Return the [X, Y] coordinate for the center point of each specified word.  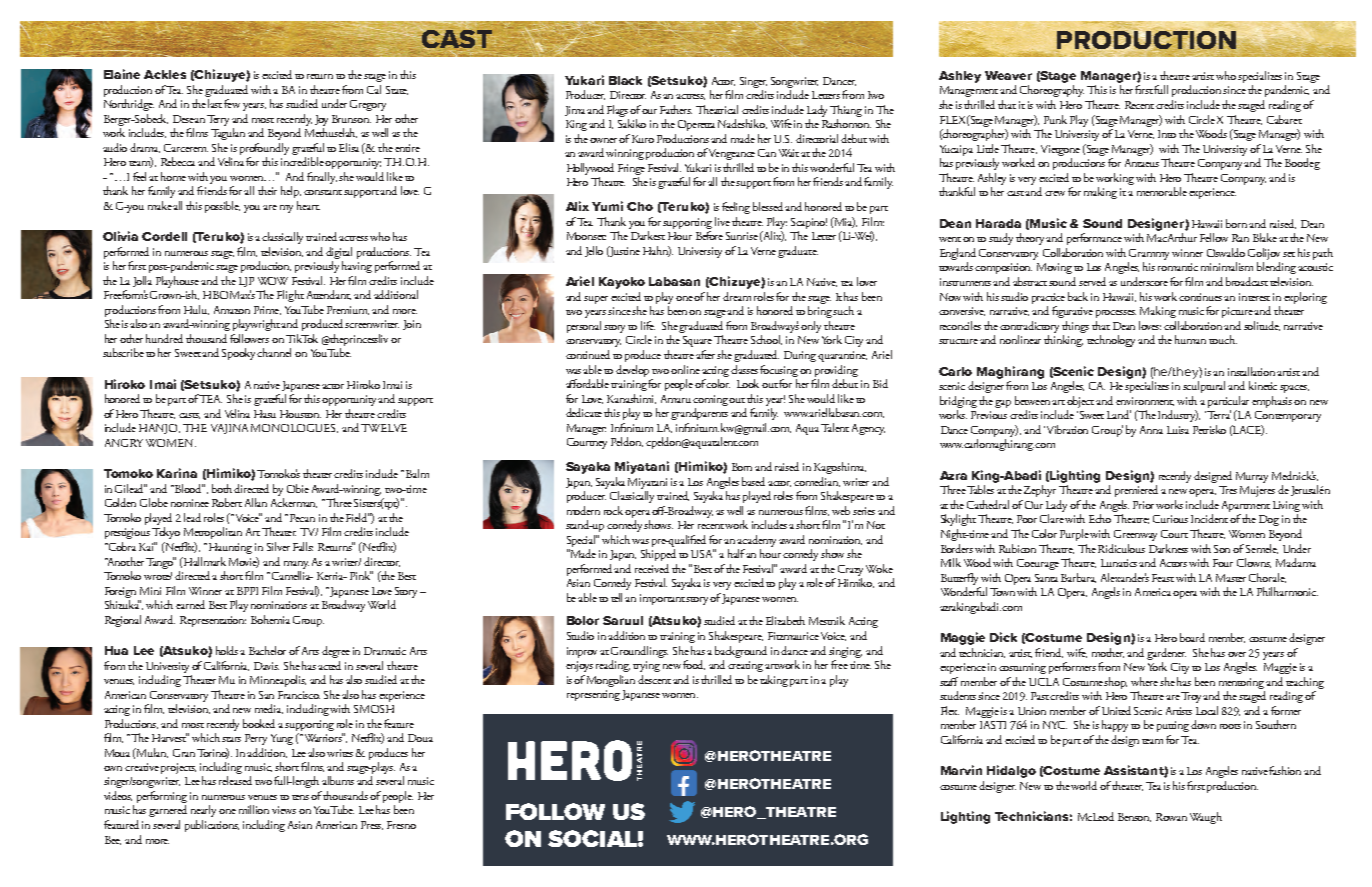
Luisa [1178, 430]
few [232, 103]
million [254, 809]
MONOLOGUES [294, 428]
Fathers [676, 109]
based [755, 481]
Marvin [961, 770]
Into [1167, 134]
